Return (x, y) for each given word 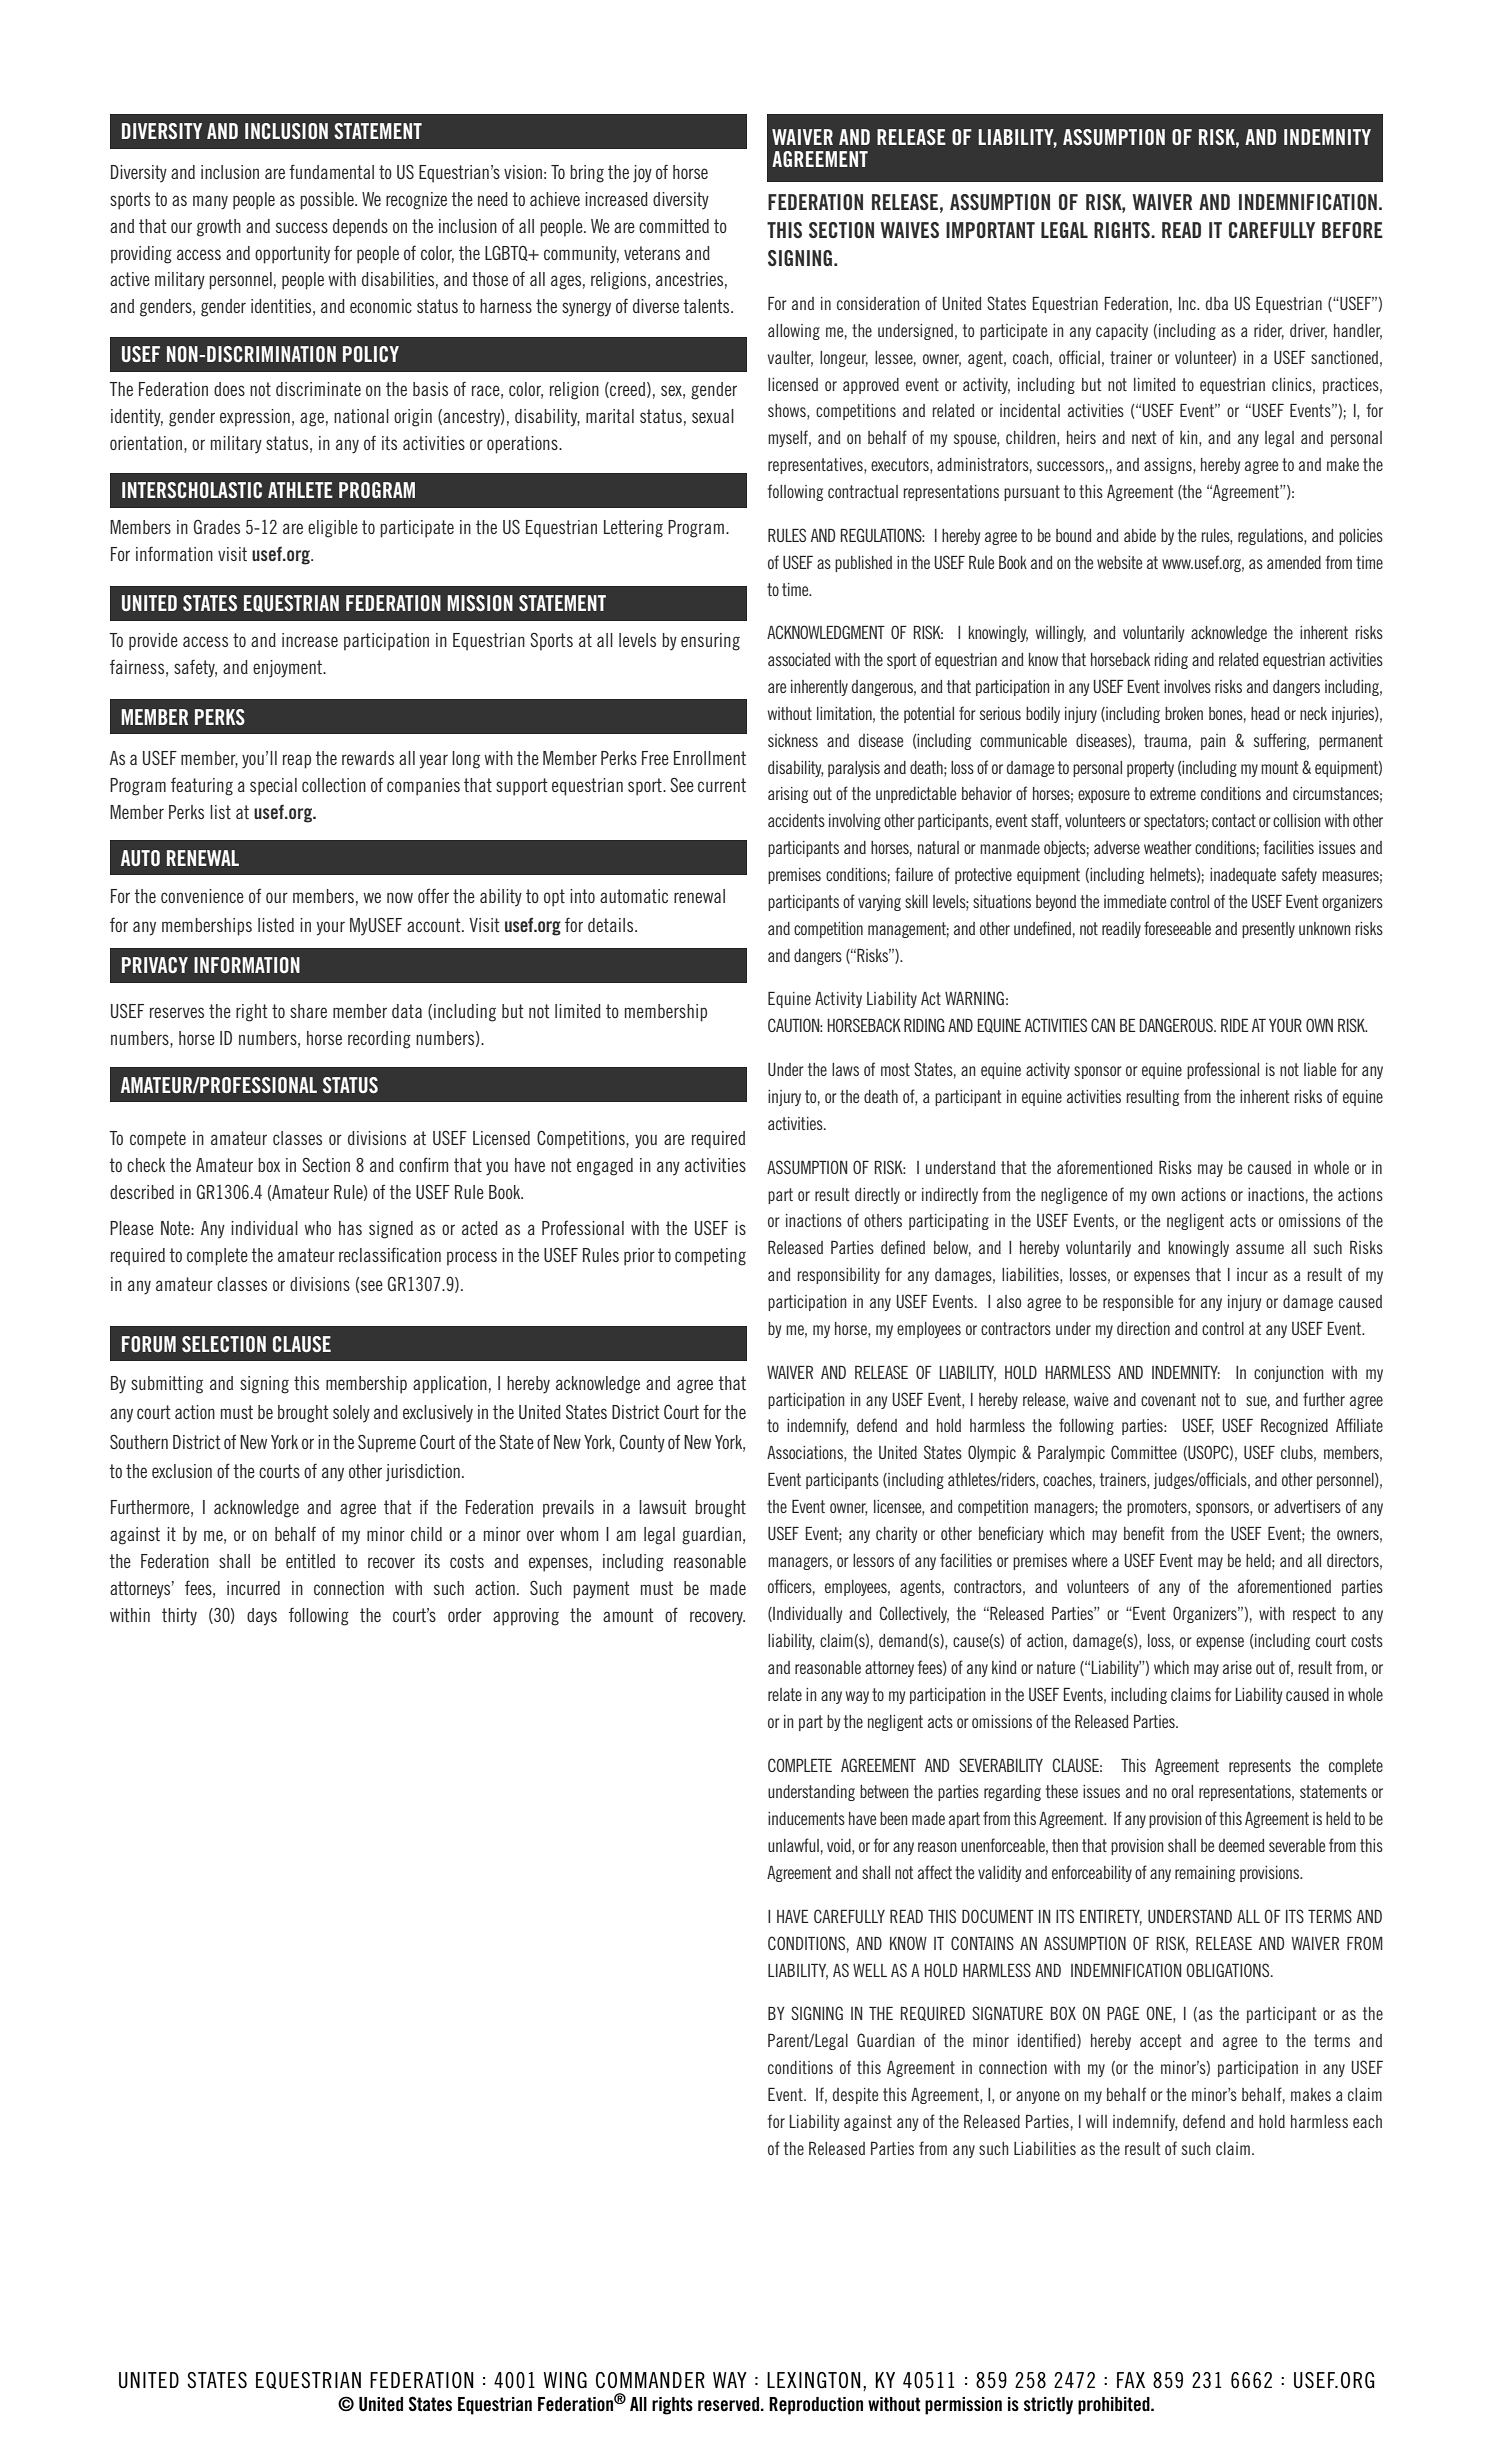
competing (710, 1257)
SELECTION (224, 1344)
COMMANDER (650, 2380)
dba (1217, 303)
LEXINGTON (814, 2380)
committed (674, 226)
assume (1260, 1249)
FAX (1131, 2380)
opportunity (292, 255)
